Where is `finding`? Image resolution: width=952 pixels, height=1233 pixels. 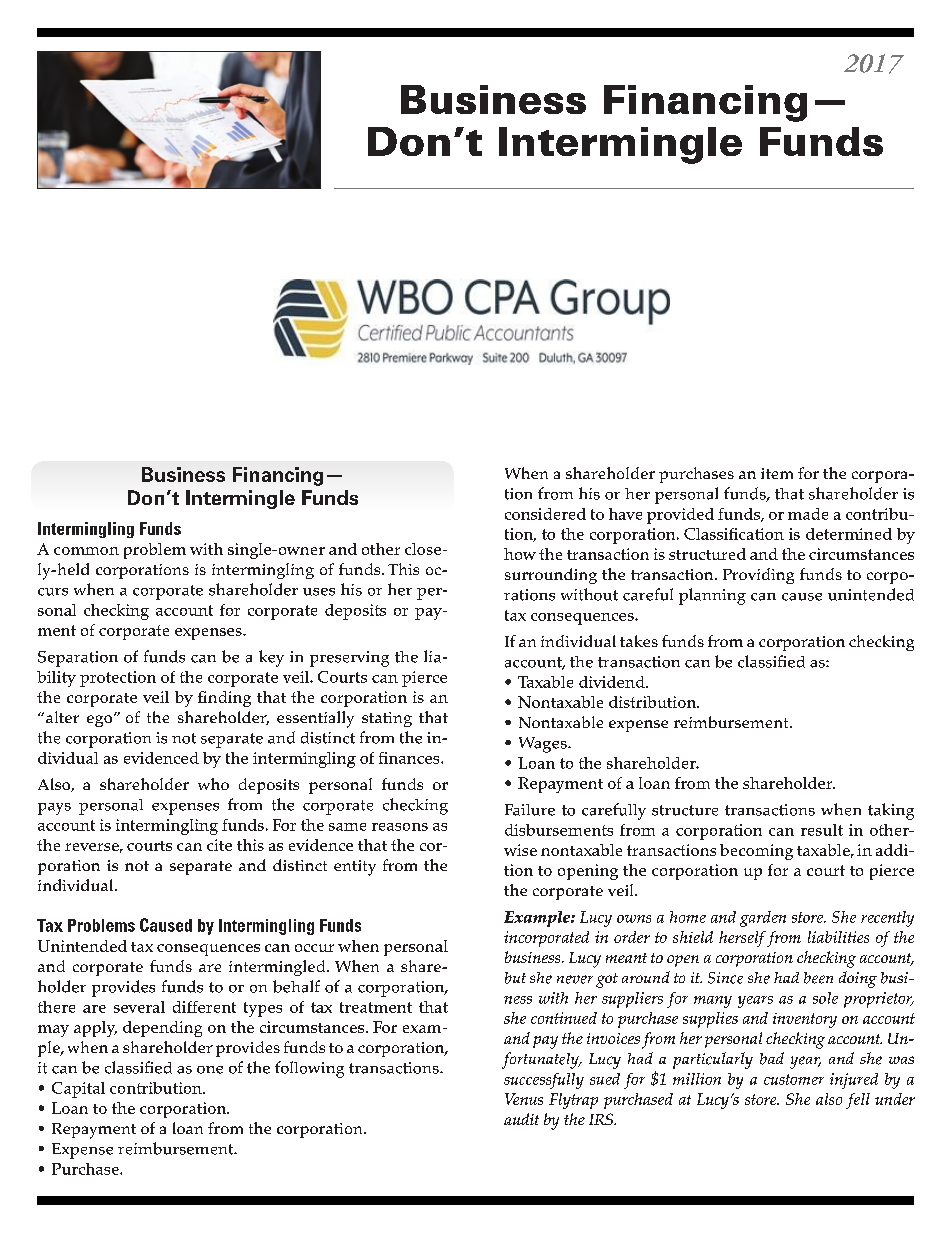
finding is located at coordinates (224, 699).
